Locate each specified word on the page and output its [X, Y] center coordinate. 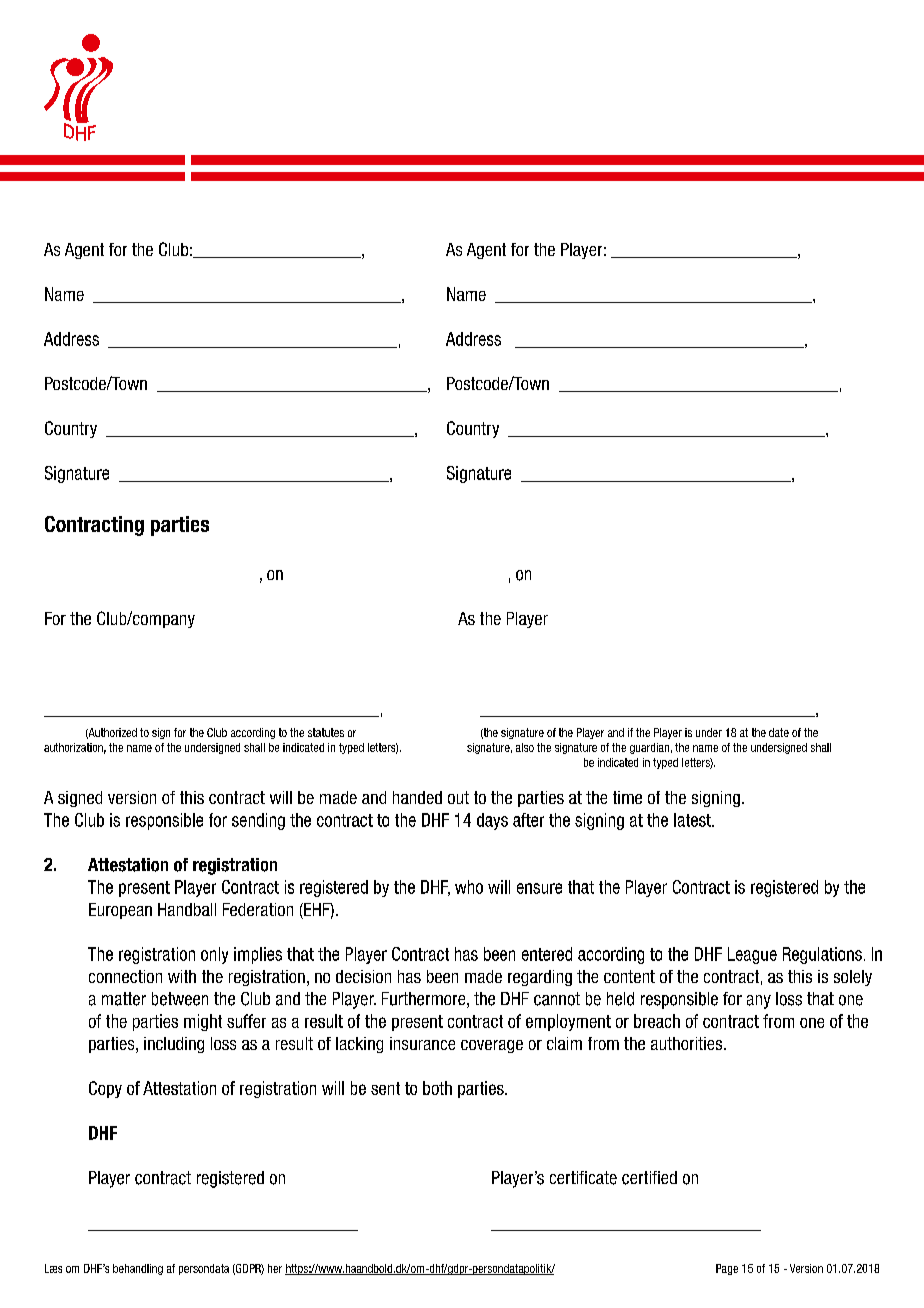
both [437, 1088]
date [779, 732]
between [180, 999]
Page [727, 1269]
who [469, 887]
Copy [105, 1089]
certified [649, 1178]
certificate [583, 1178]
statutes [326, 732]
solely [853, 978]
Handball [187, 909]
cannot [557, 999]
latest [693, 820]
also [525, 747]
